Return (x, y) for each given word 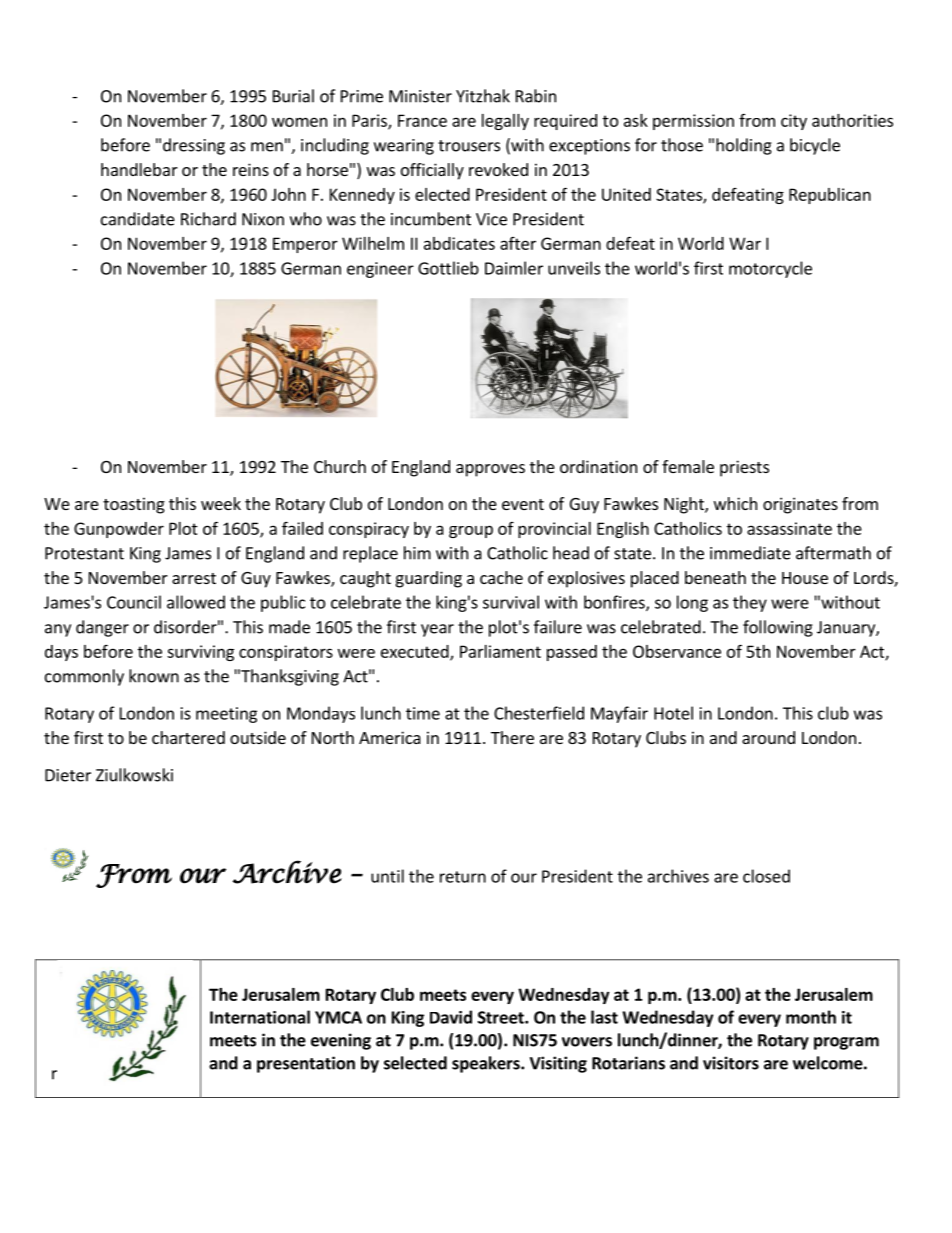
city (794, 122)
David (451, 1017)
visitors (731, 1063)
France (422, 120)
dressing (194, 146)
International (260, 1017)
